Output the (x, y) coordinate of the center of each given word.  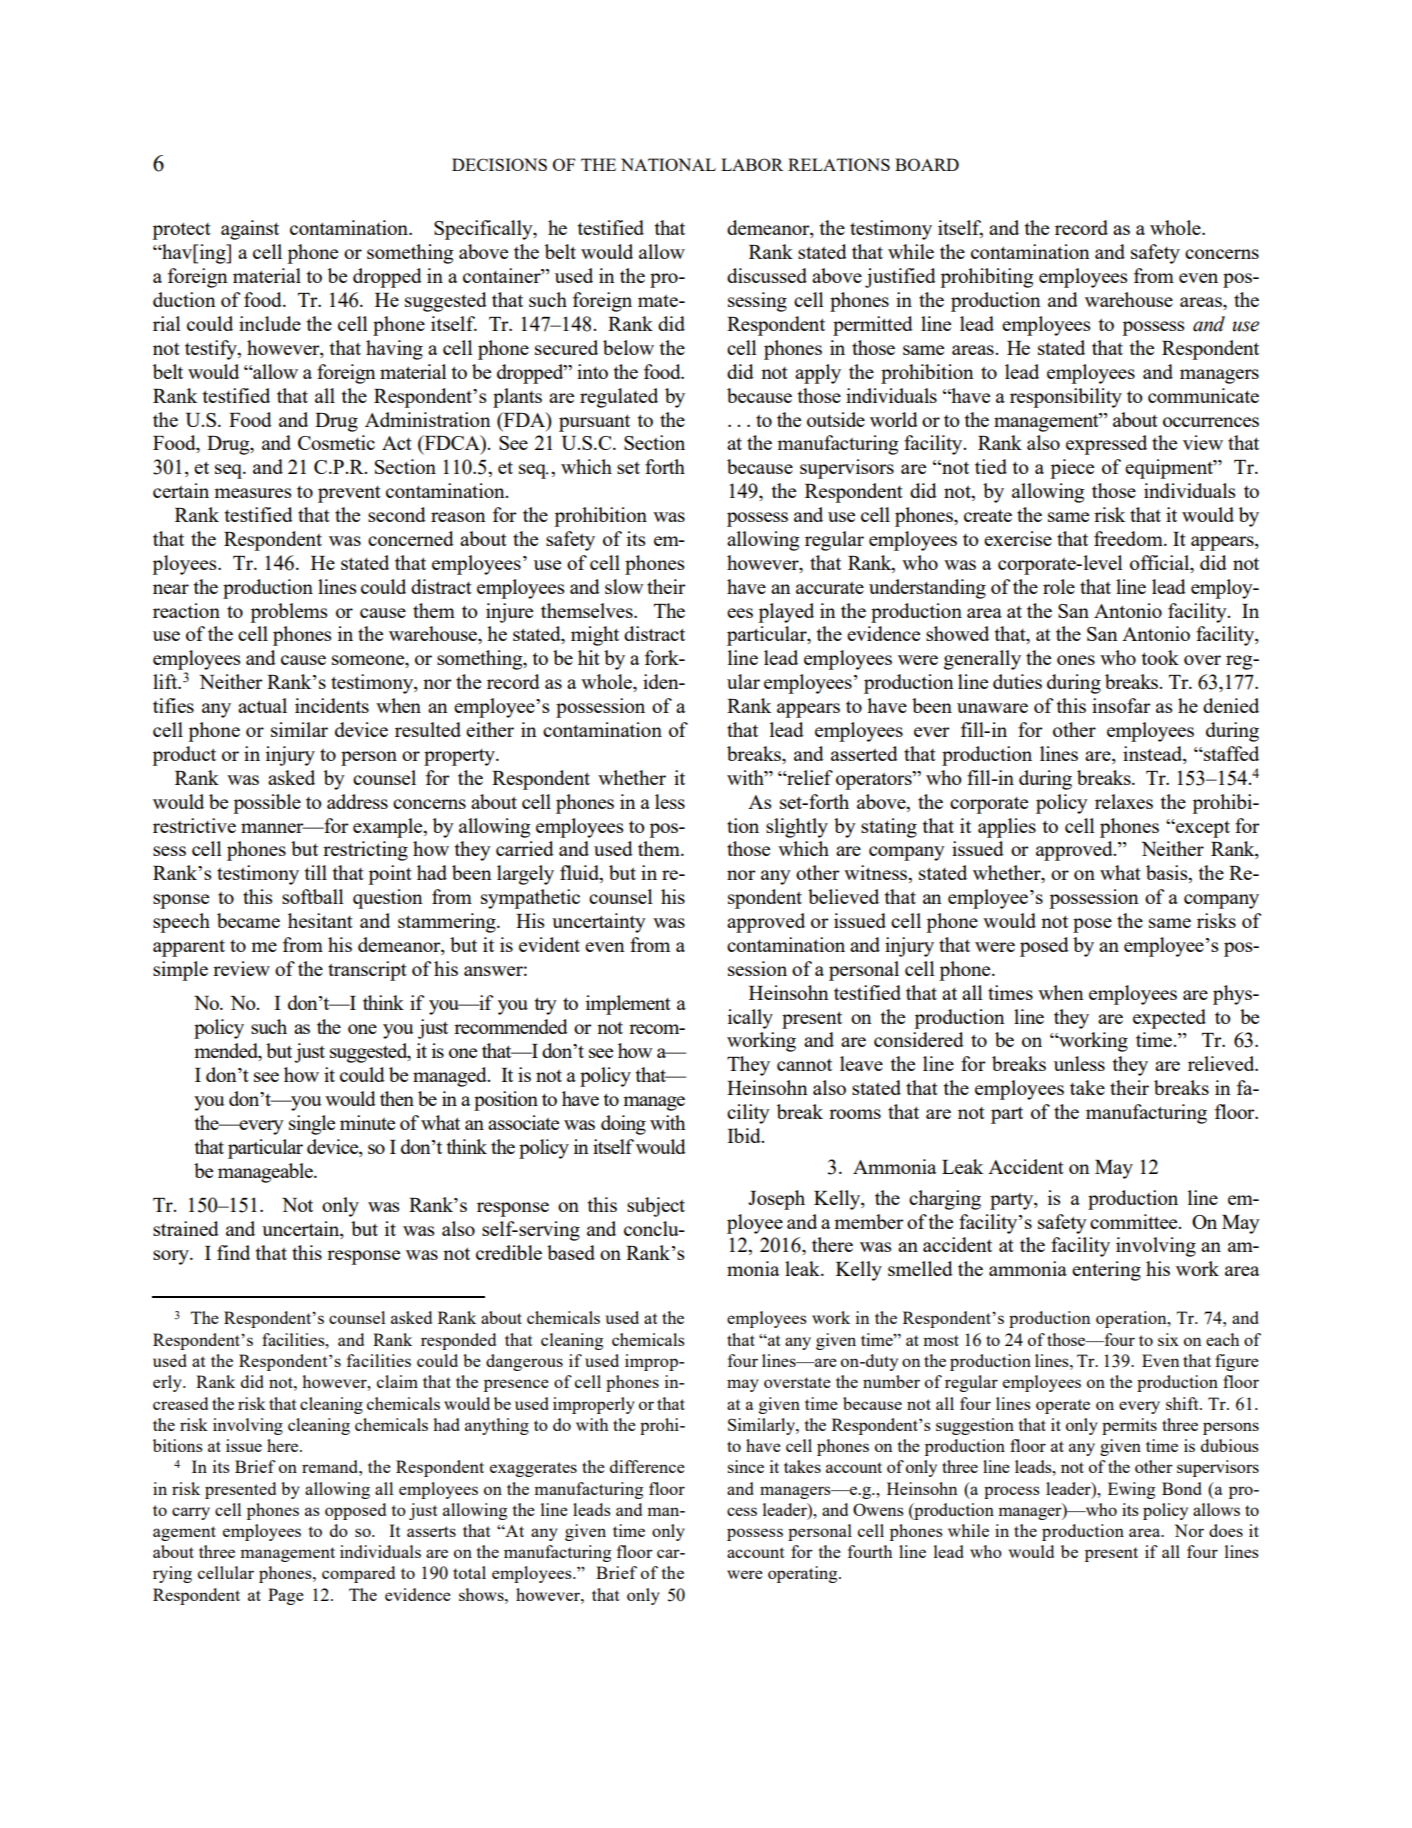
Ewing (1131, 1490)
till (316, 872)
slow (624, 586)
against (250, 230)
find (233, 1252)
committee (1135, 1221)
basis (1168, 874)
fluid (580, 874)
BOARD (927, 164)
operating (804, 1574)
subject (656, 1207)
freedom (1129, 538)
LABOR (752, 164)
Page (286, 1596)
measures (253, 493)
